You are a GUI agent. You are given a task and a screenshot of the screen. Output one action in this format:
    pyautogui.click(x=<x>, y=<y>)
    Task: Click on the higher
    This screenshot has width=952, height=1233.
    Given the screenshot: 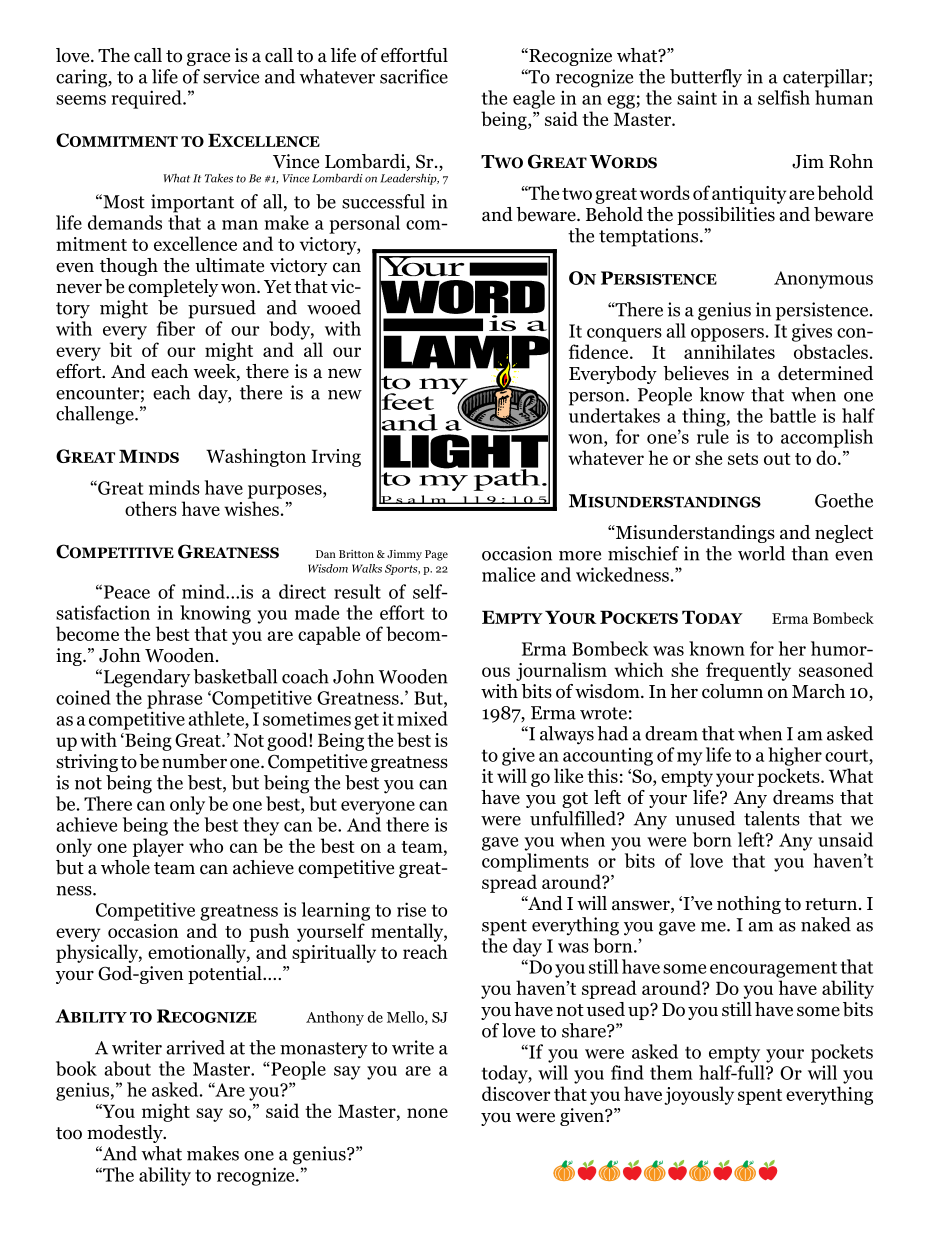 What is the action you would take?
    pyautogui.click(x=795, y=756)
